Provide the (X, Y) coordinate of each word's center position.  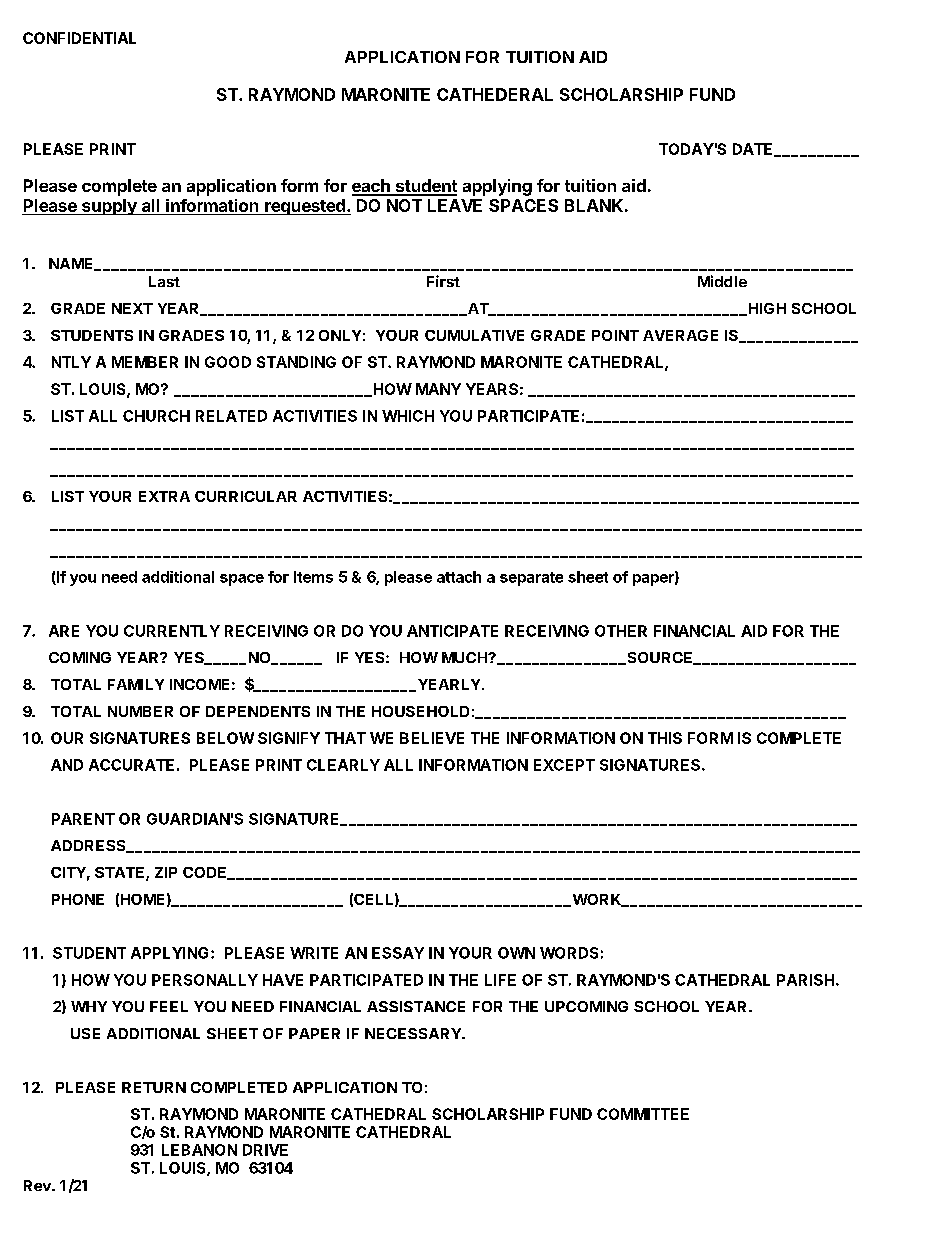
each (372, 187)
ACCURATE (131, 765)
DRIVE (265, 1150)
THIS (665, 738)
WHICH (408, 416)
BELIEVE (432, 738)
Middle (722, 281)
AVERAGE (680, 335)
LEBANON (199, 1150)
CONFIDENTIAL (79, 38)
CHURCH (156, 416)
